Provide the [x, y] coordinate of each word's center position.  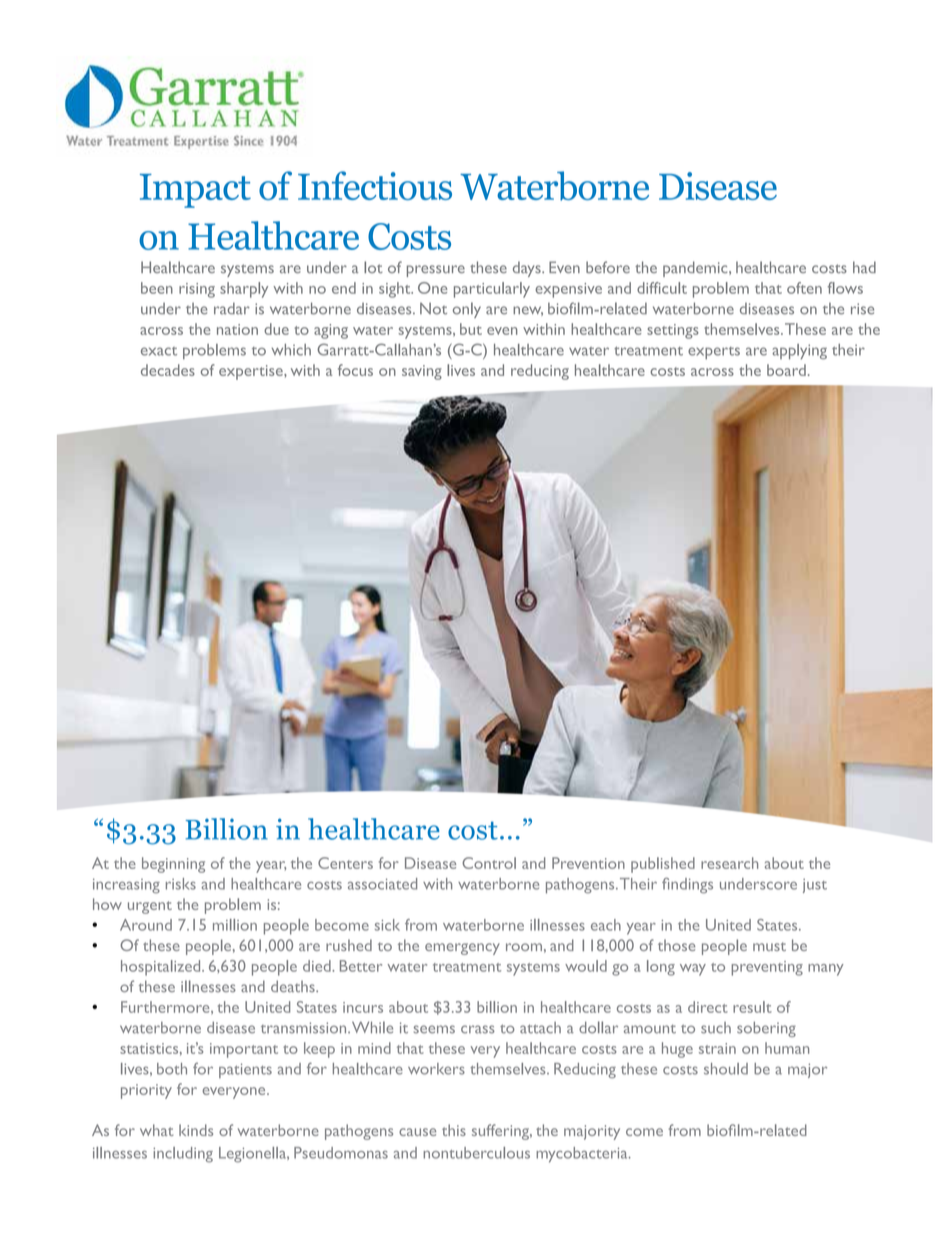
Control [489, 863]
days [528, 269]
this [454, 1130]
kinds [196, 1130]
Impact [195, 191]
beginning [173, 865]
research [729, 863]
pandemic [696, 269]
